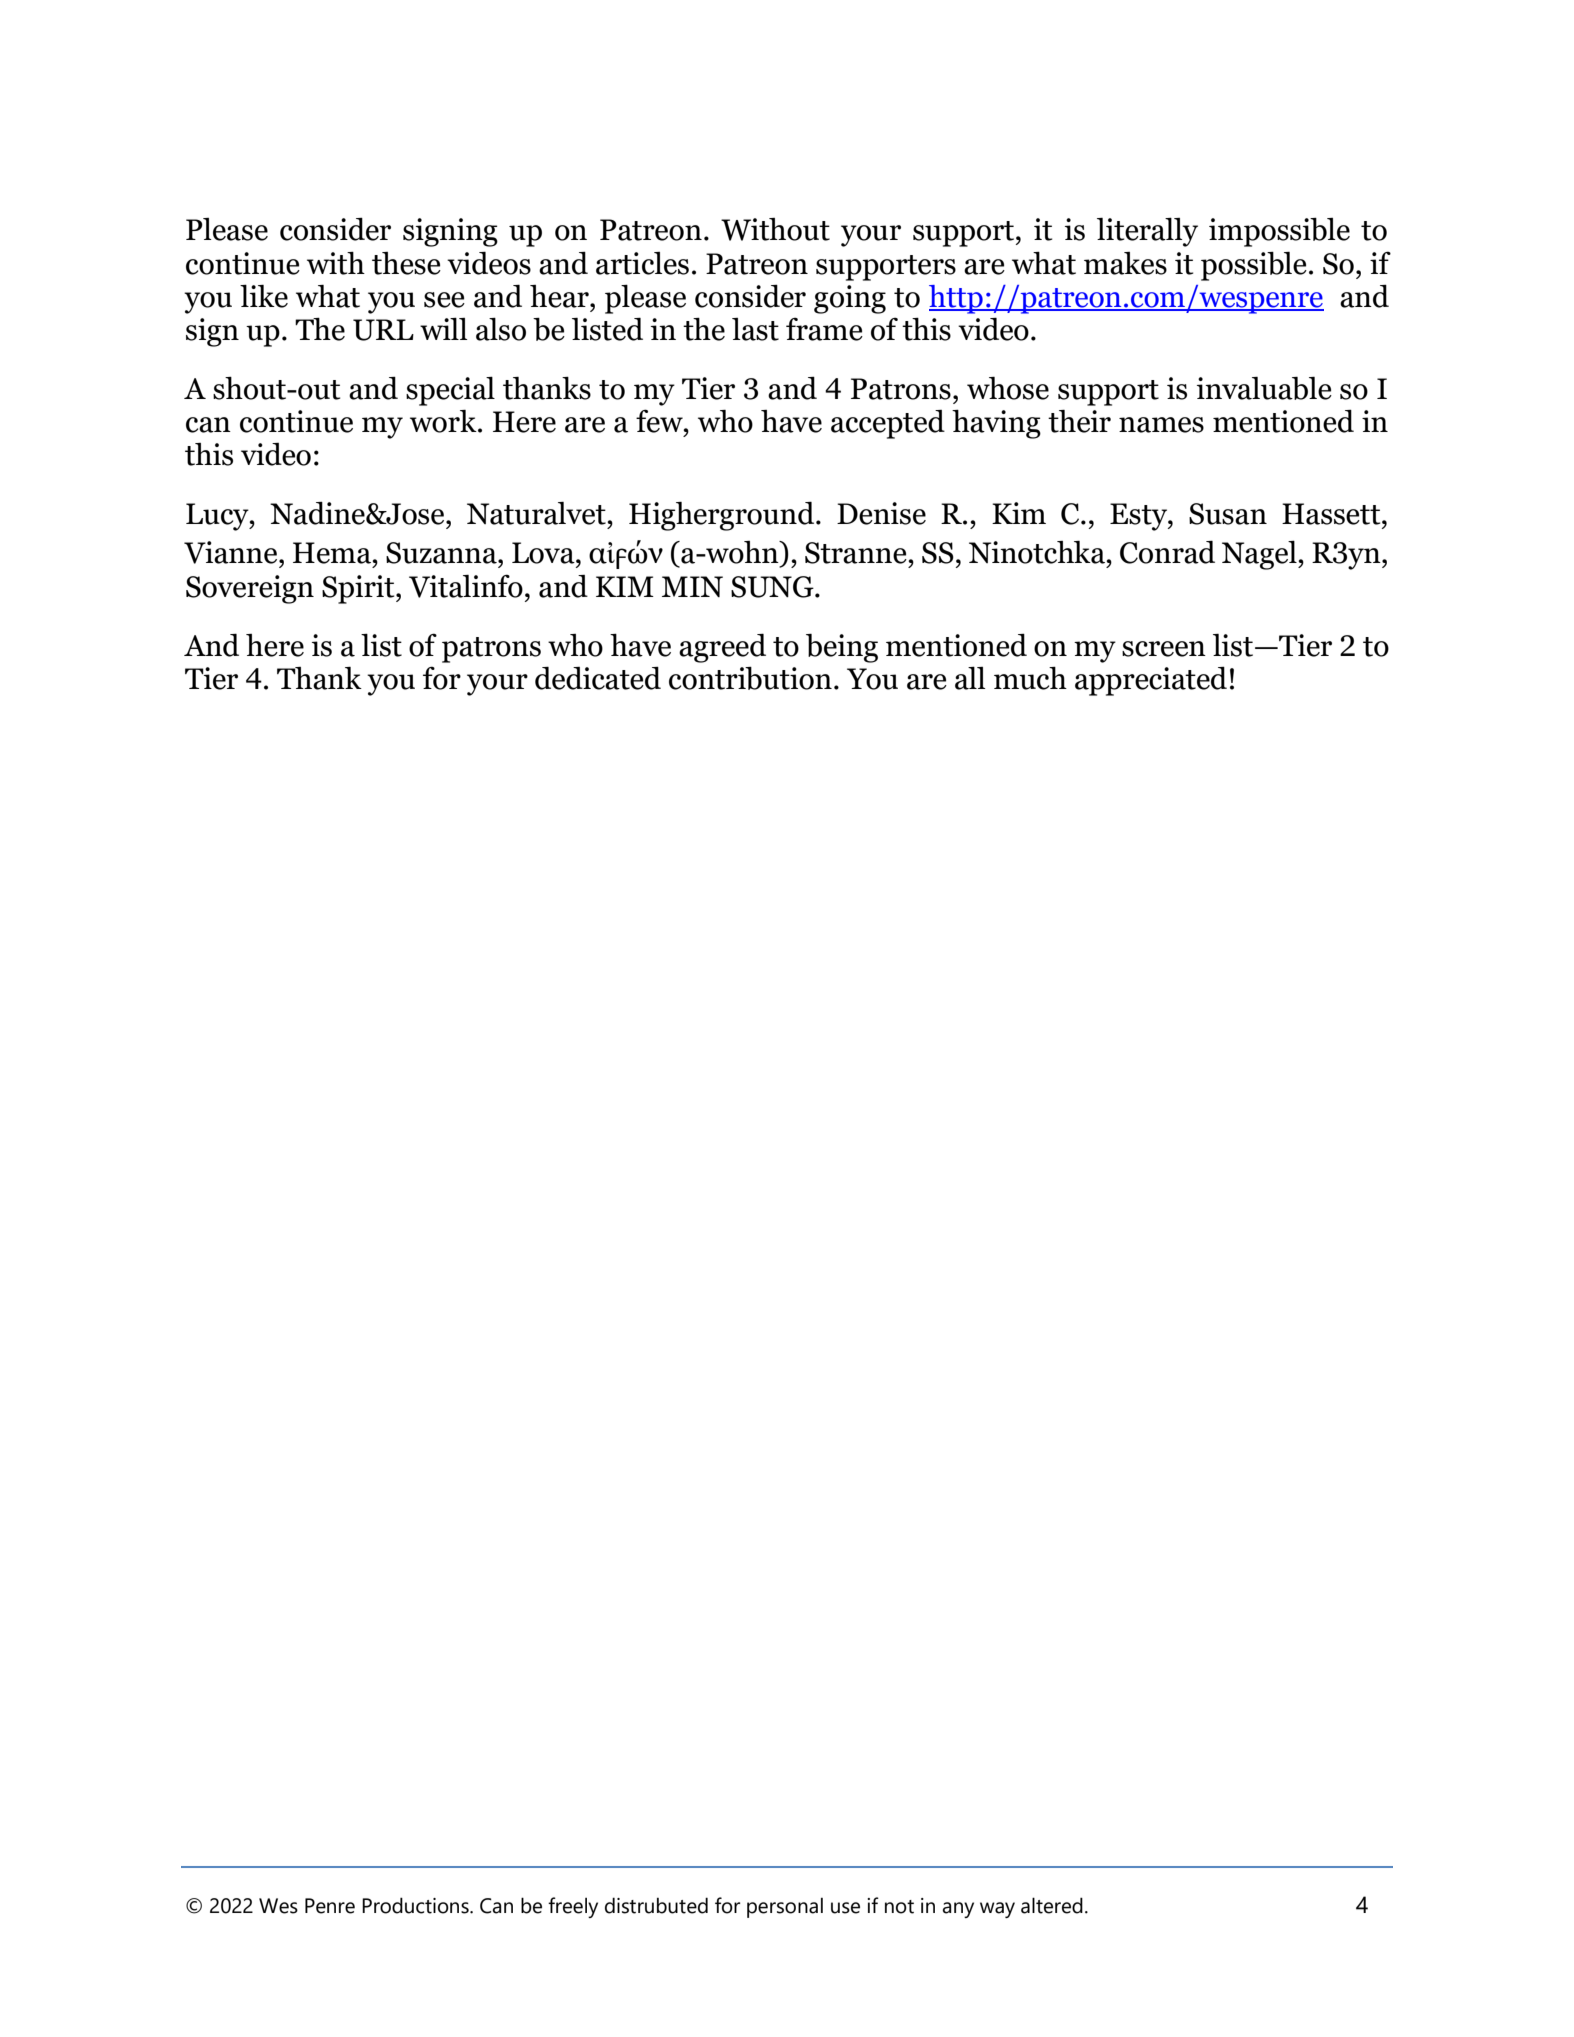 This screenshot has height=2037, width=1574. I want to click on personal, so click(785, 1908).
